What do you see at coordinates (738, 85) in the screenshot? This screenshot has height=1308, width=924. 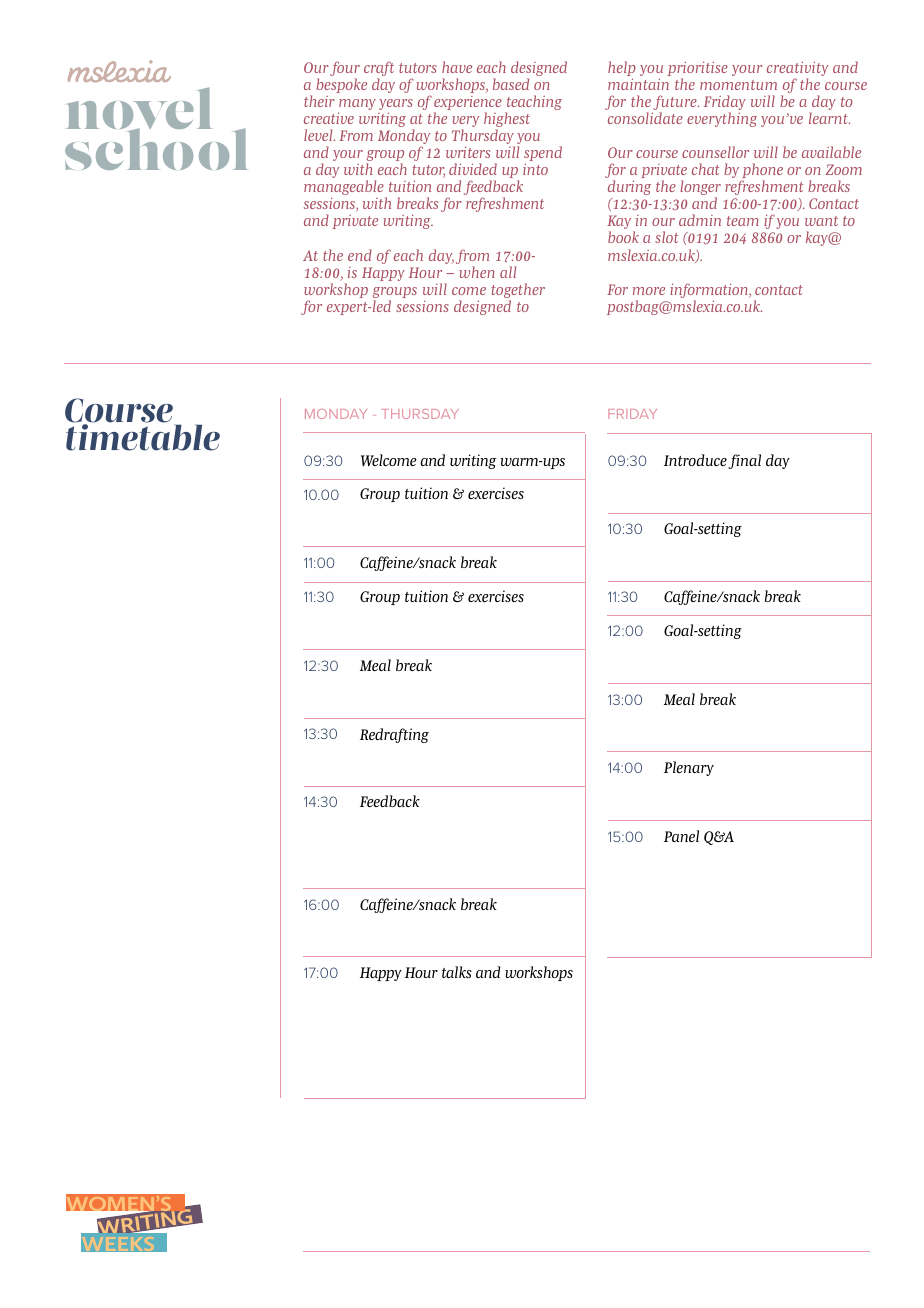 I see `momentum` at bounding box center [738, 85].
